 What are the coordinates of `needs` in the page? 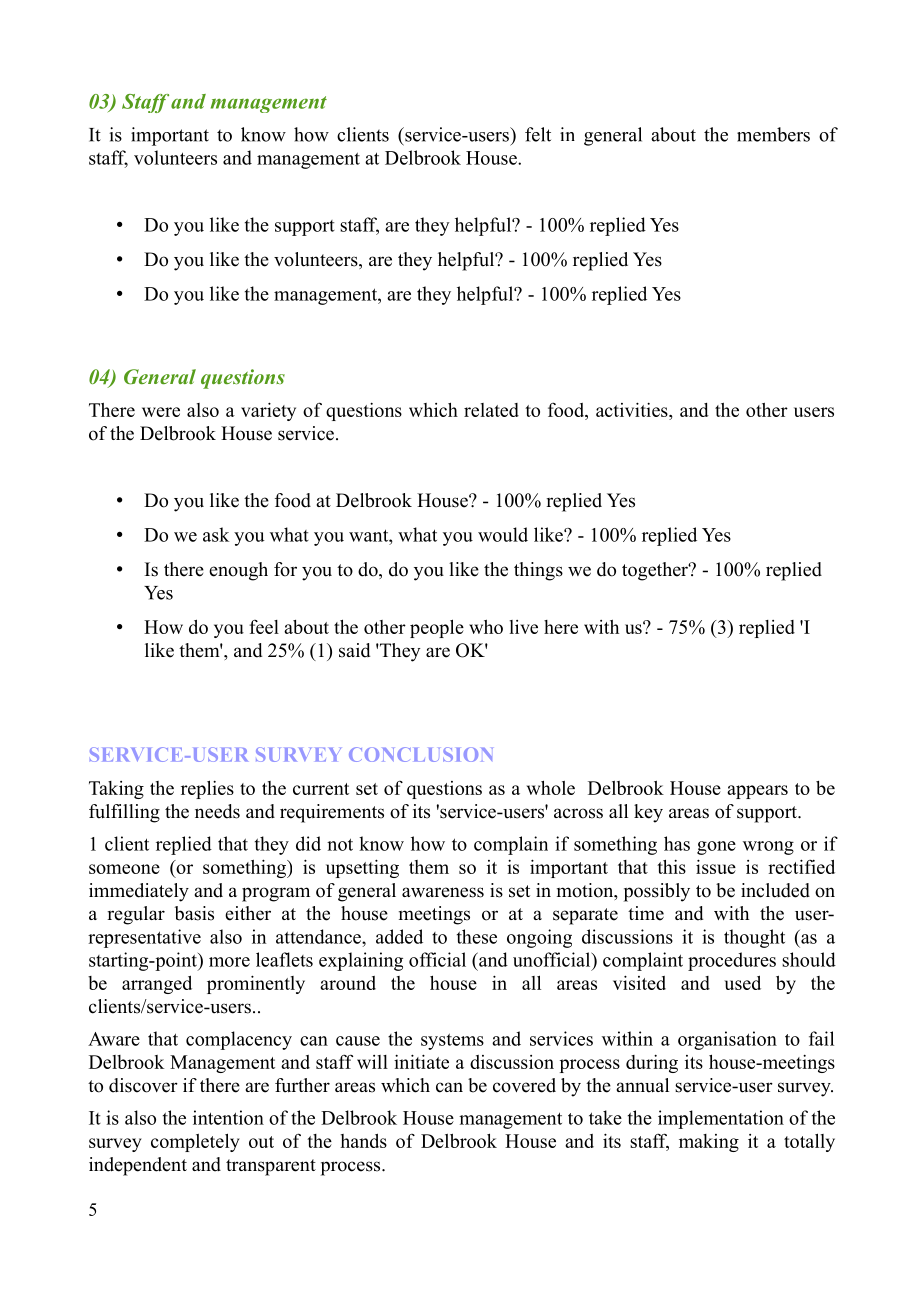 It's located at (217, 811).
